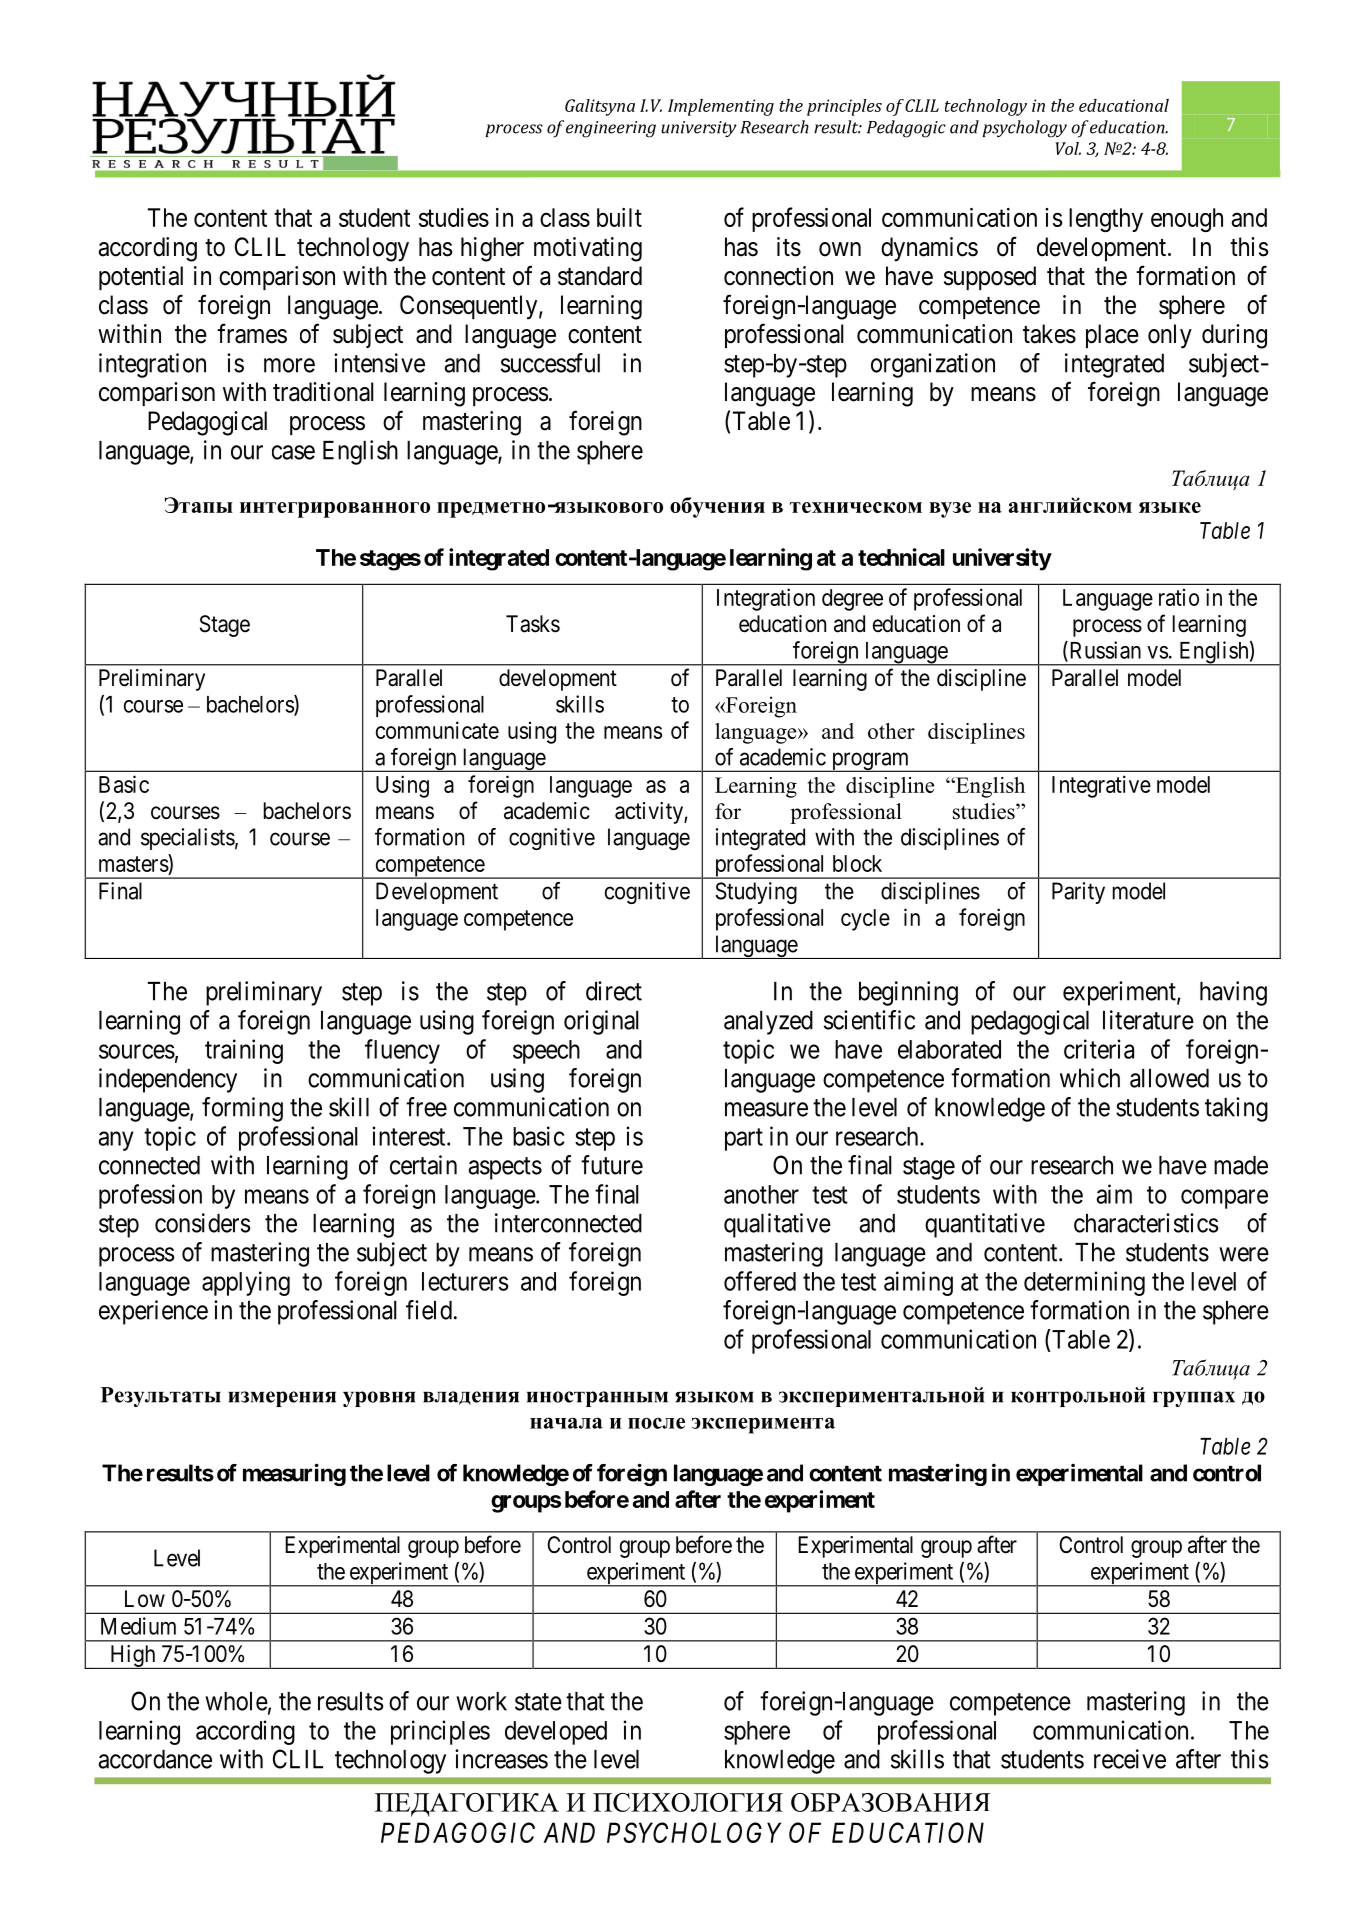 Image resolution: width=1365 pixels, height=1931 pixels. I want to click on forming, so click(242, 1109).
